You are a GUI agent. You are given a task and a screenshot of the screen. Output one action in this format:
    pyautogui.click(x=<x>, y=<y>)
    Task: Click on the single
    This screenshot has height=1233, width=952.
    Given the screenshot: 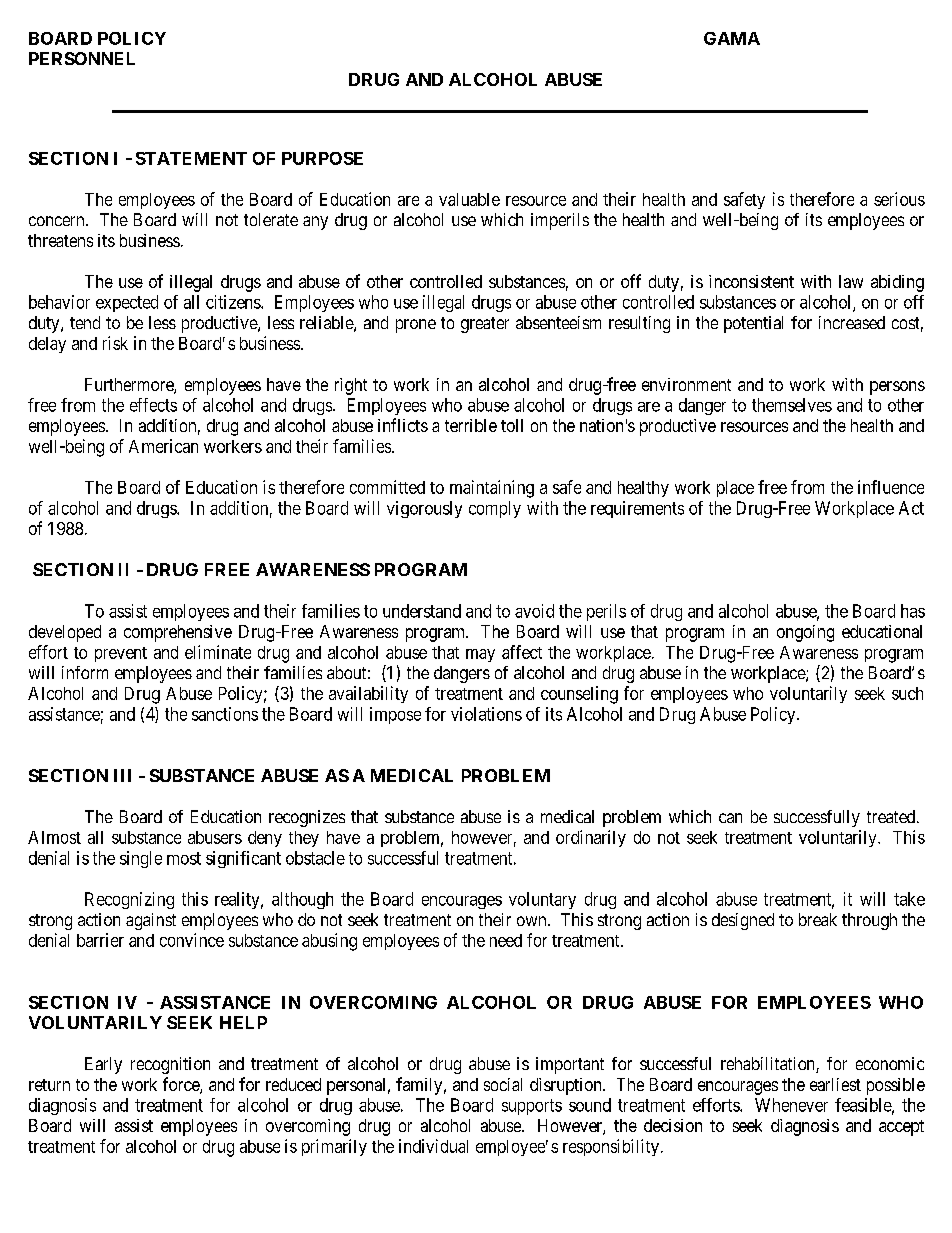 What is the action you would take?
    pyautogui.click(x=141, y=859)
